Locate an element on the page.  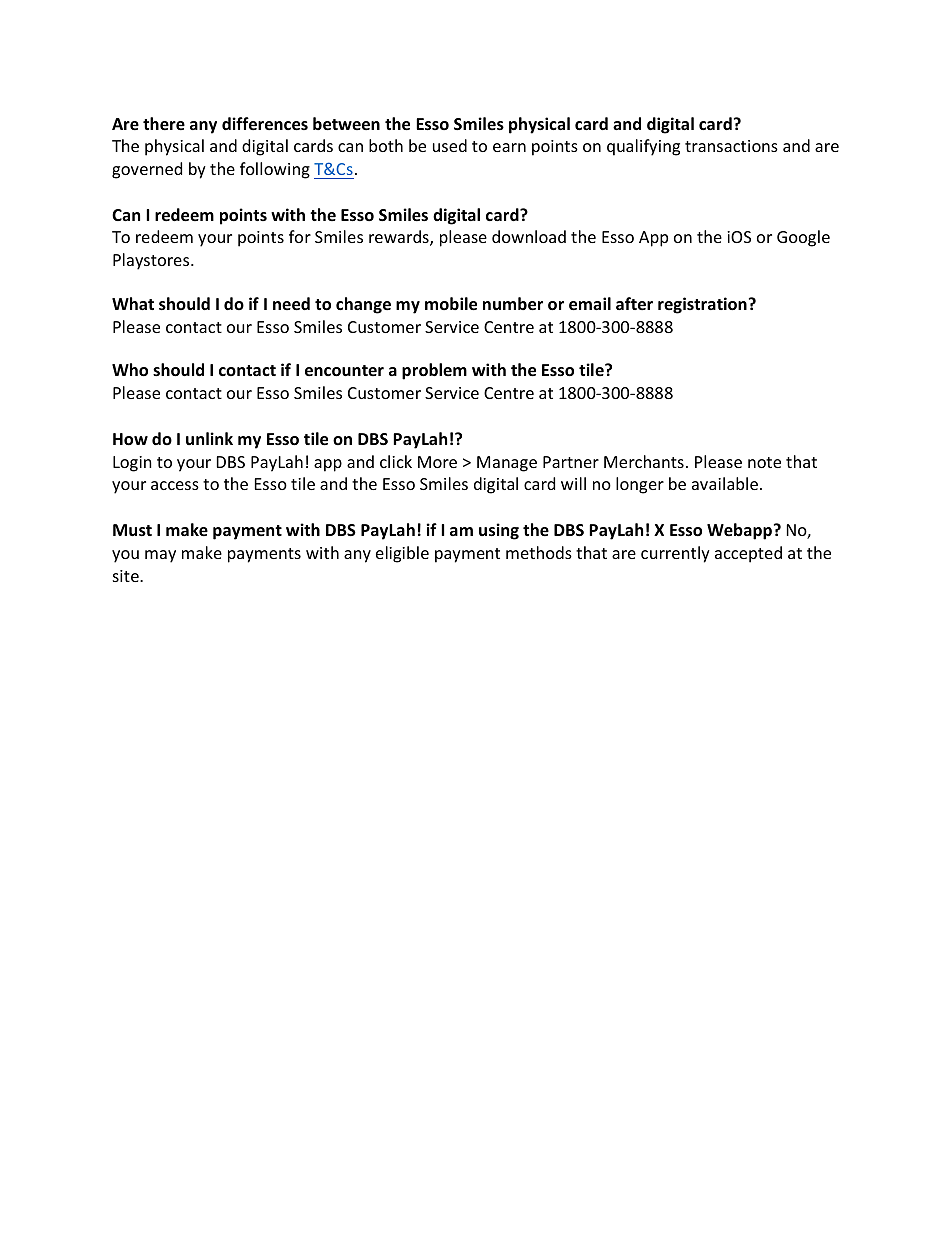
problem is located at coordinates (434, 371).
